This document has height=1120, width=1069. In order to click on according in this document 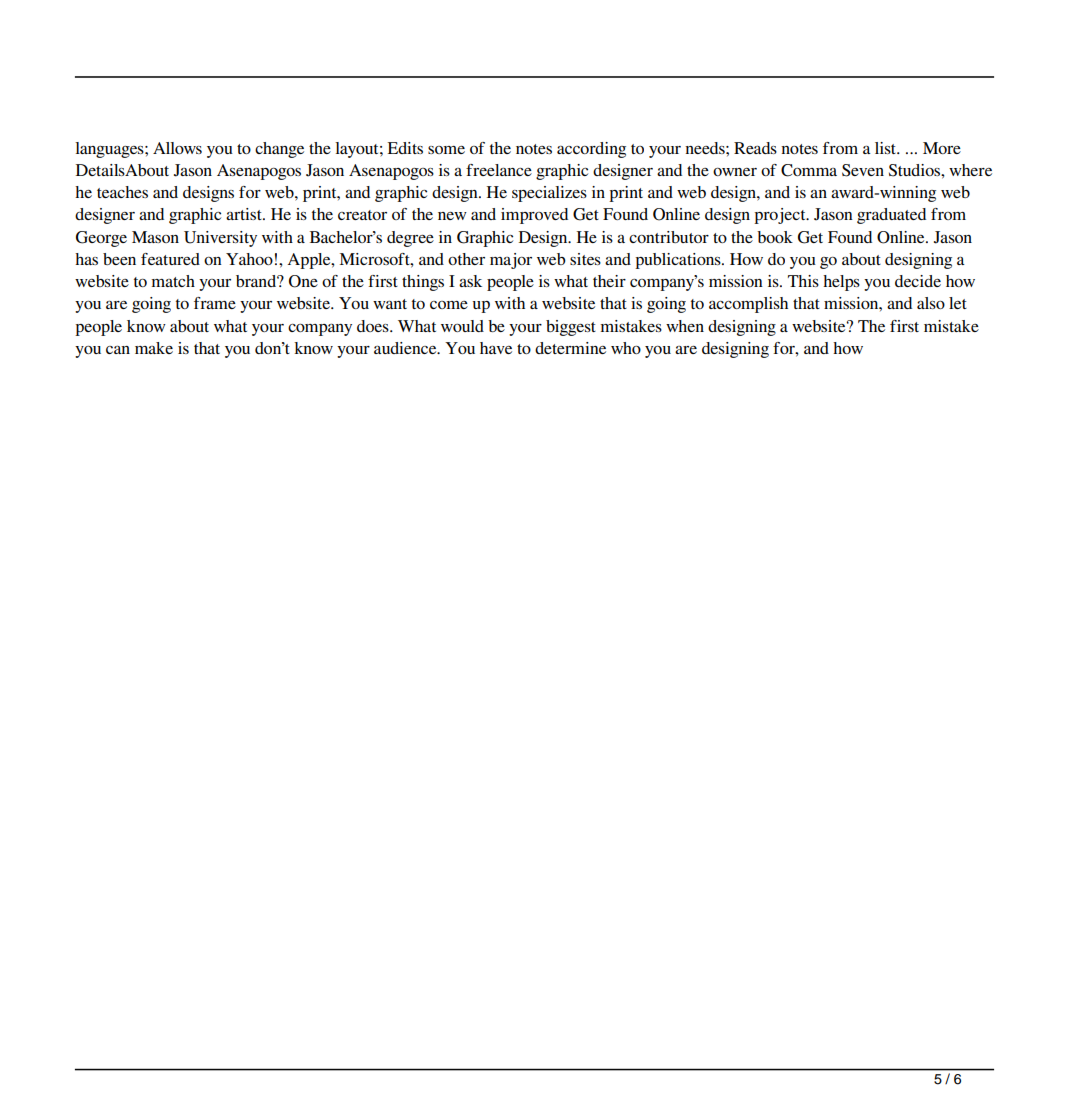, I will do `click(591, 150)`.
